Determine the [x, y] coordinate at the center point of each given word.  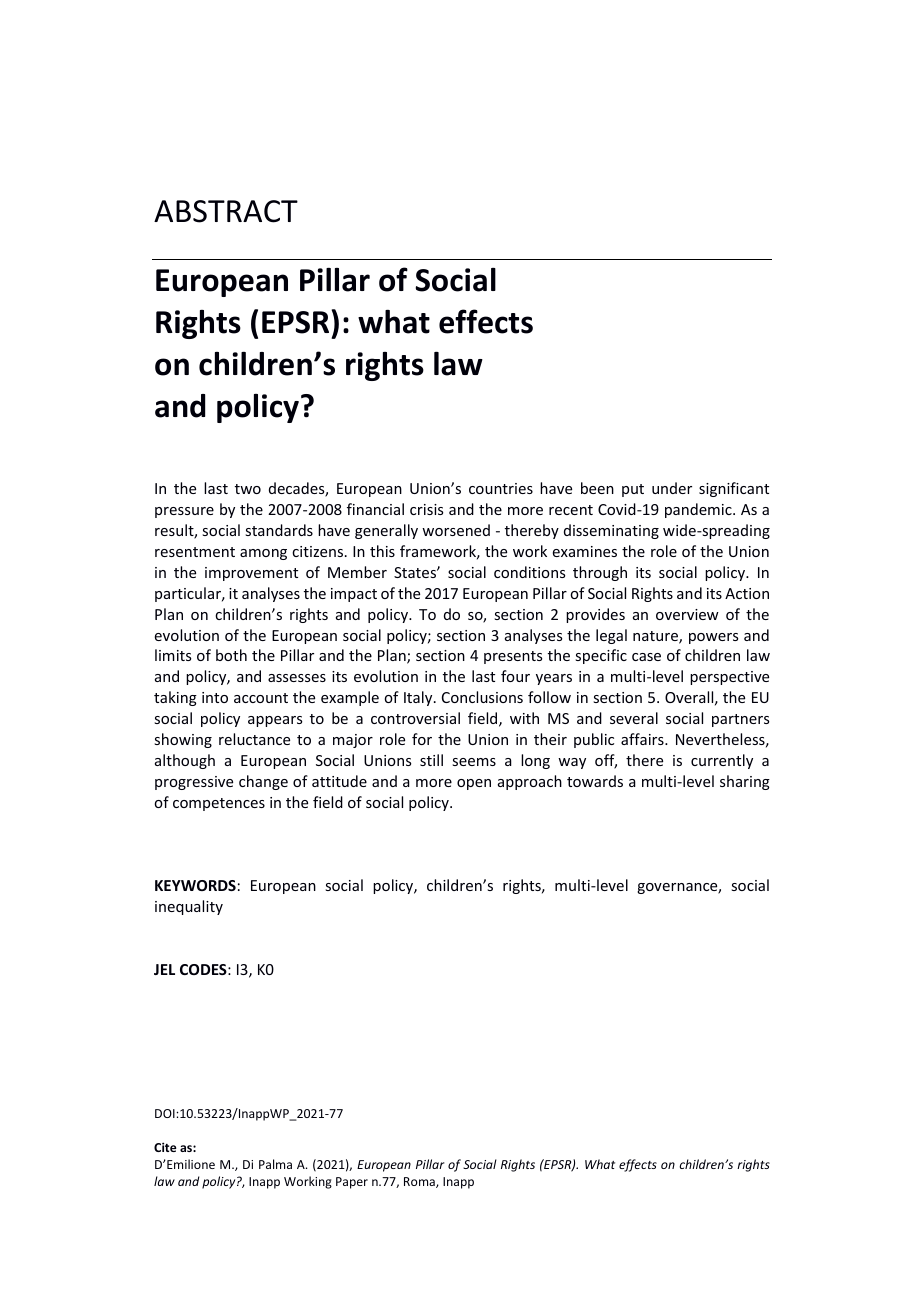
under [672, 488]
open [474, 784]
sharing [745, 782]
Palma [275, 1164]
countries [501, 488]
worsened [456, 530]
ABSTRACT [226, 211]
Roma [420, 1182]
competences [219, 804]
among [263, 554]
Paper [352, 1183]
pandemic [699, 510]
